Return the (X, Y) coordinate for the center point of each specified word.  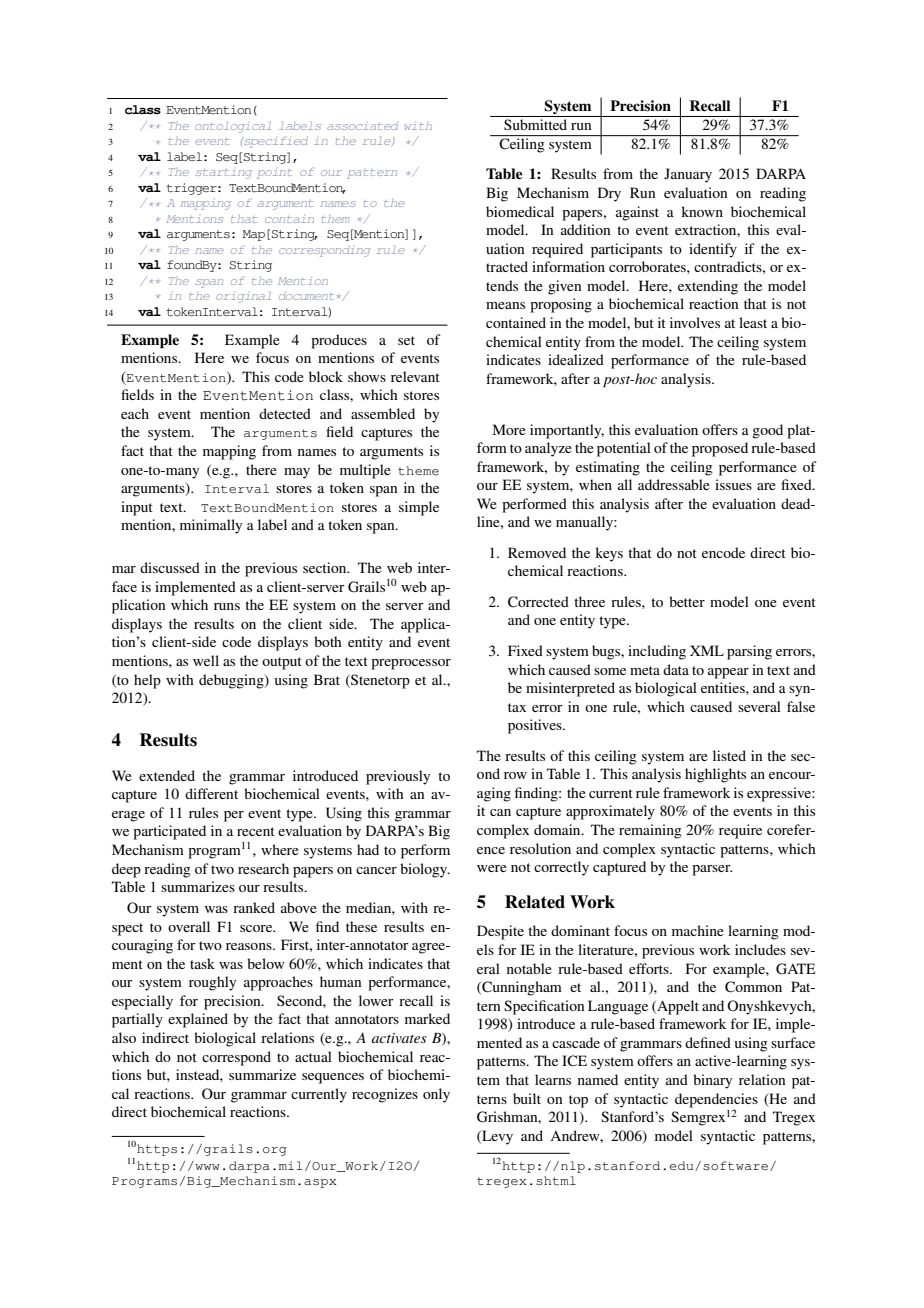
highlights (715, 775)
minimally (211, 526)
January (688, 175)
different (211, 793)
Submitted (535, 124)
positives (536, 726)
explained (198, 1020)
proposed (720, 449)
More (509, 429)
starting (224, 174)
